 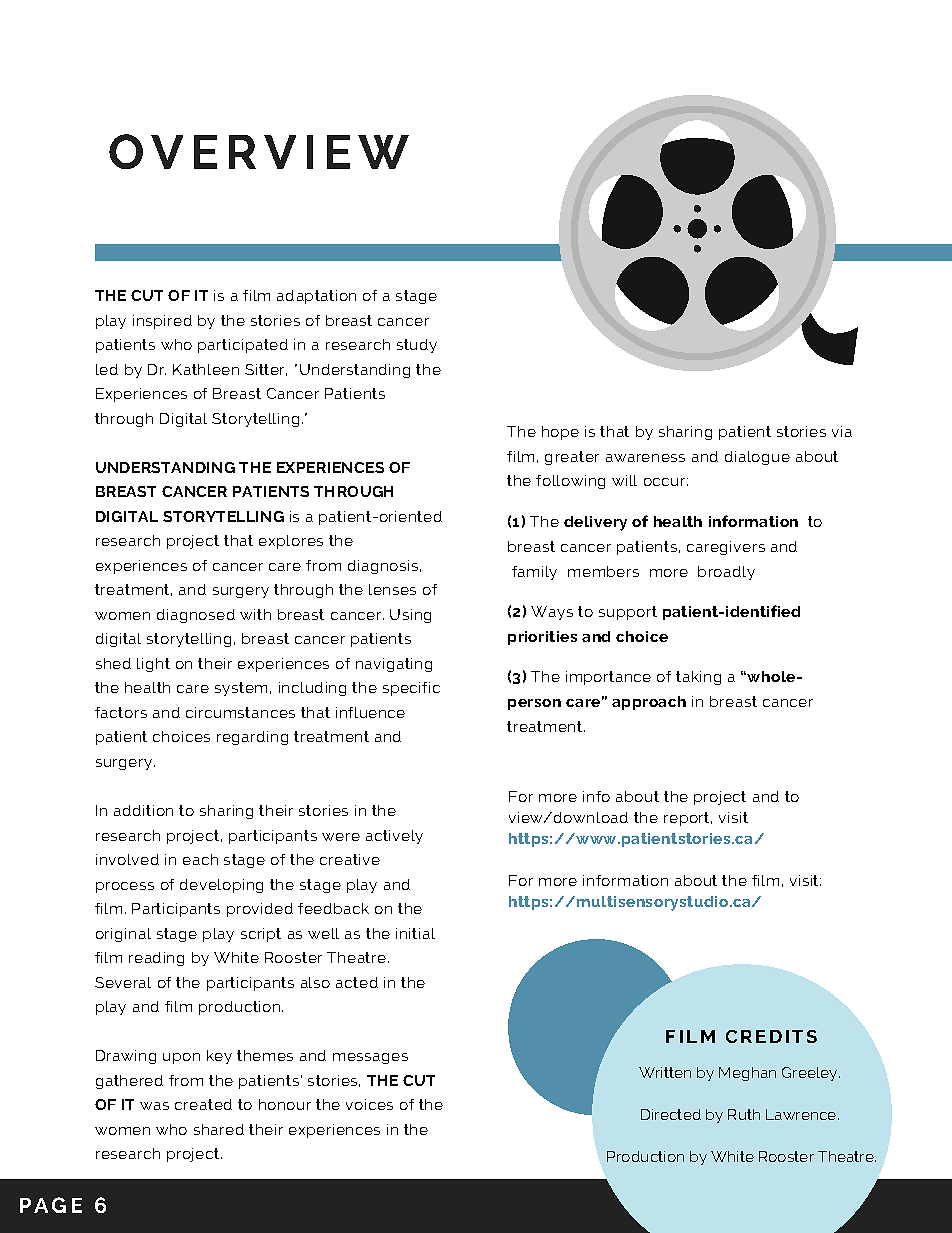 I want to click on approach, so click(x=649, y=703).
